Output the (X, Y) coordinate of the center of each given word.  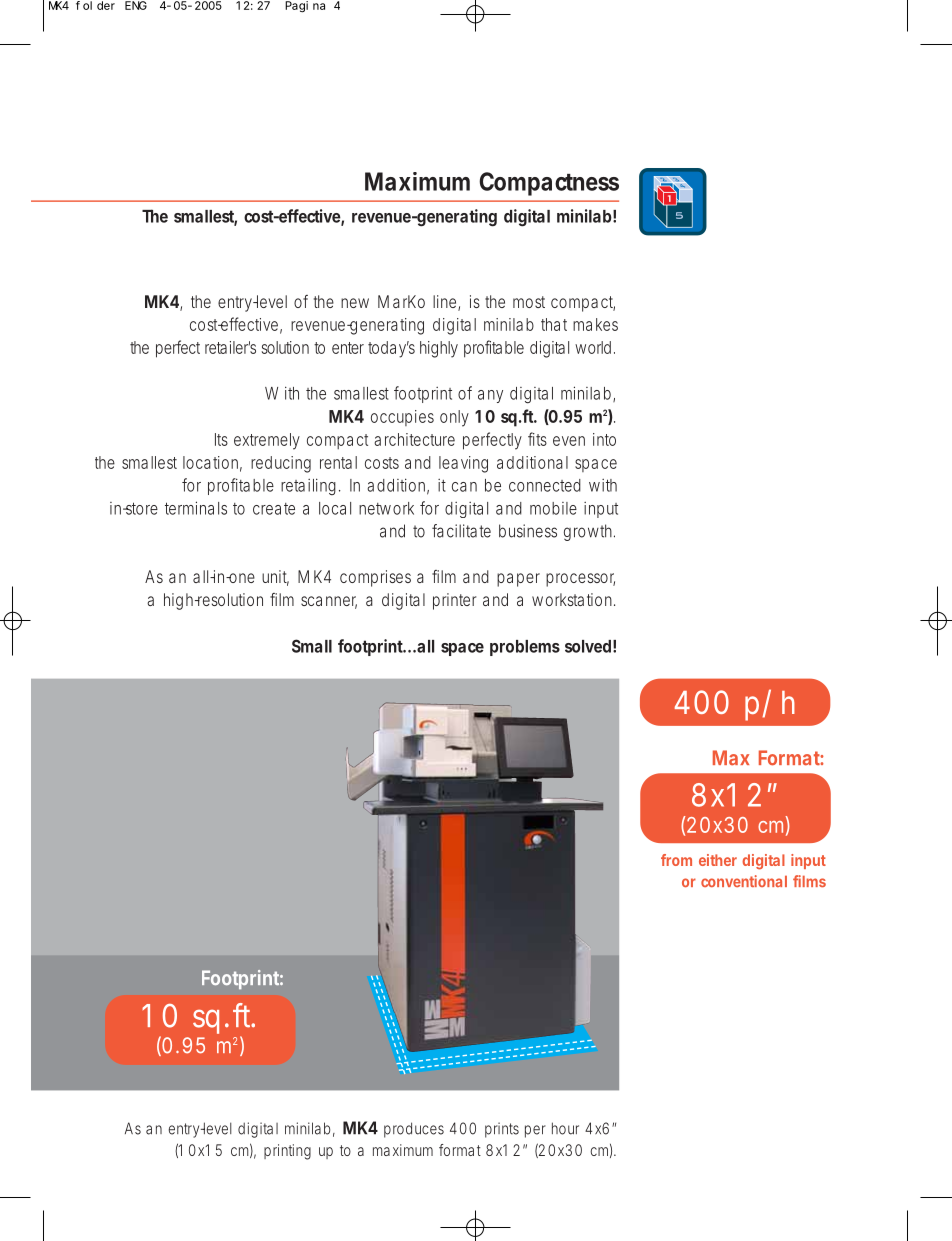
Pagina (305, 7)
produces (414, 1130)
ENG (136, 5)
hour (565, 1128)
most (529, 302)
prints (502, 1130)
